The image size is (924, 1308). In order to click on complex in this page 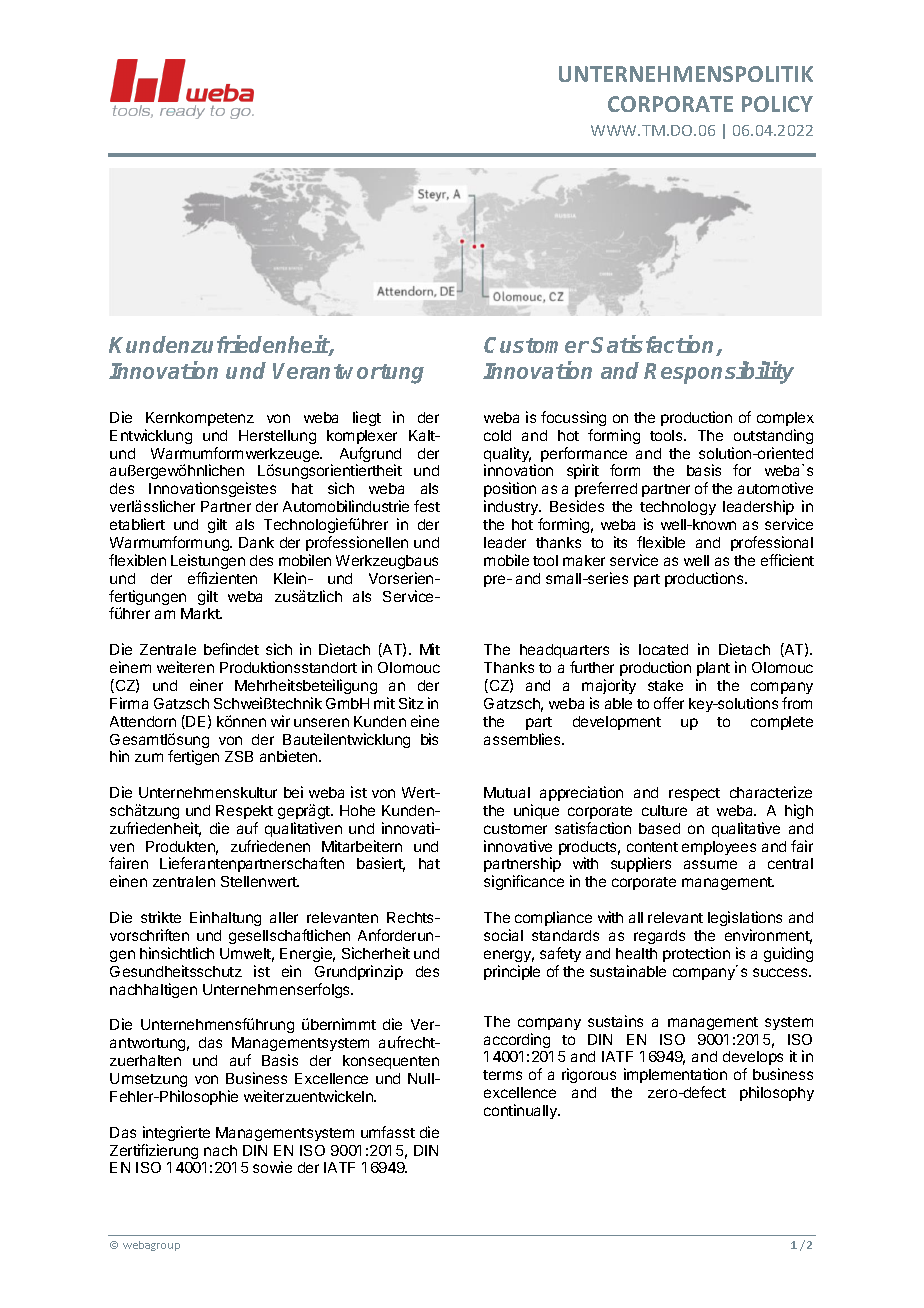, I will do `click(785, 419)`.
